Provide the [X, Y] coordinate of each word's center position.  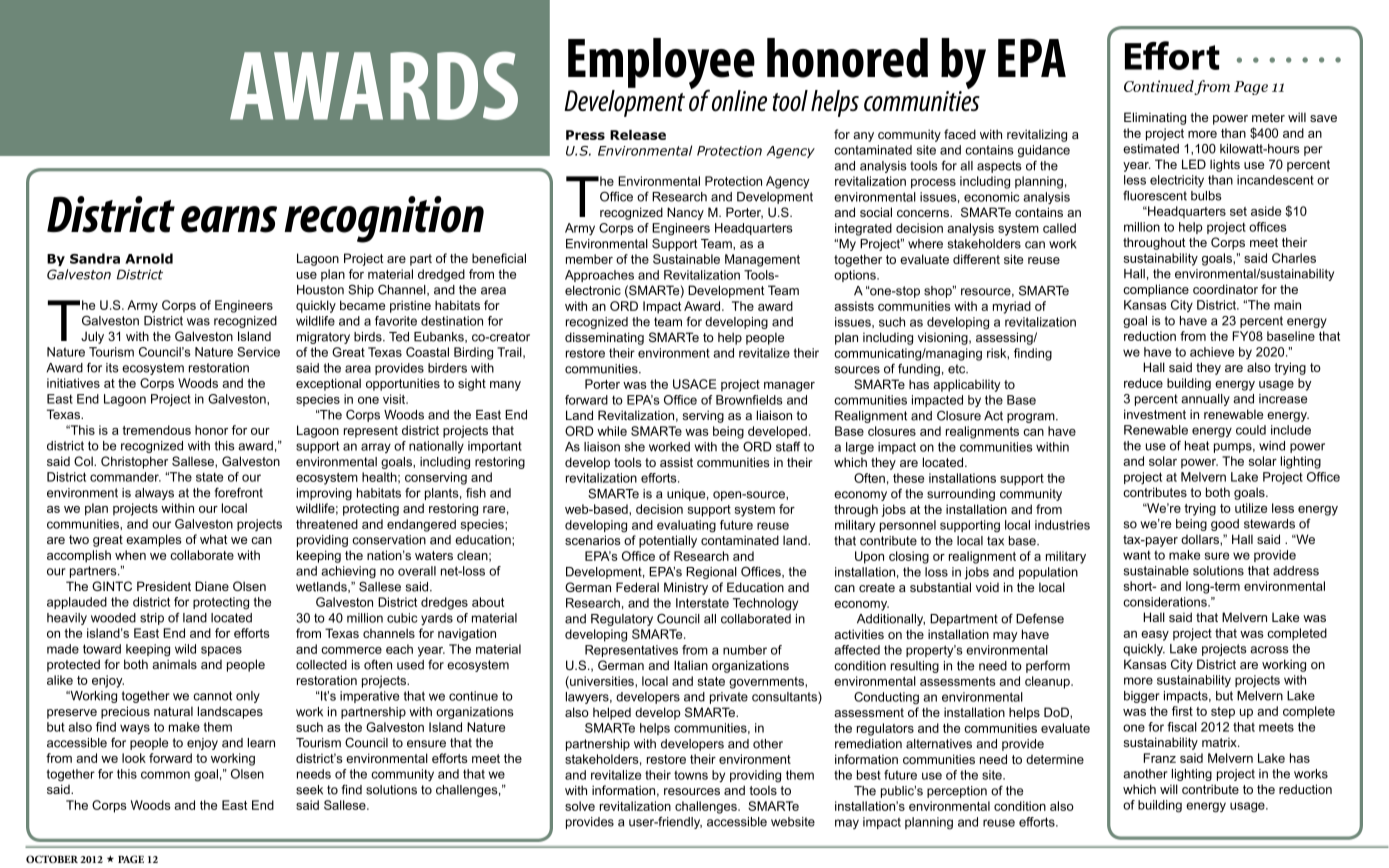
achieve [1212, 352]
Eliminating [1155, 118]
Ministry [686, 588]
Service [258, 352]
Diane [212, 586]
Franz [1160, 758]
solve [580, 806]
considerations [1166, 602]
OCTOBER [52, 859]
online [739, 101]
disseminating [604, 338]
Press [585, 135]
